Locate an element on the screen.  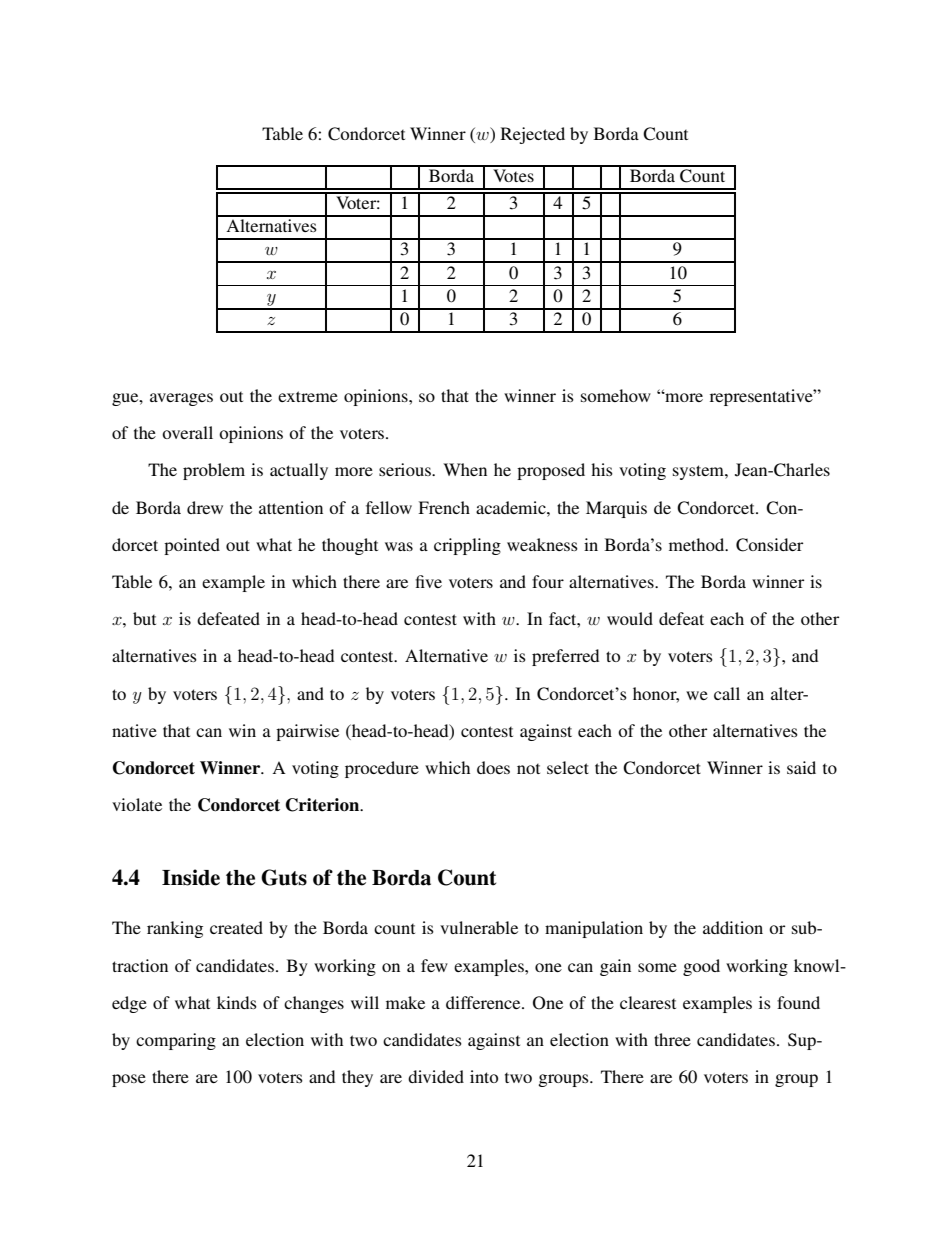
comparing is located at coordinates (176, 1041).
